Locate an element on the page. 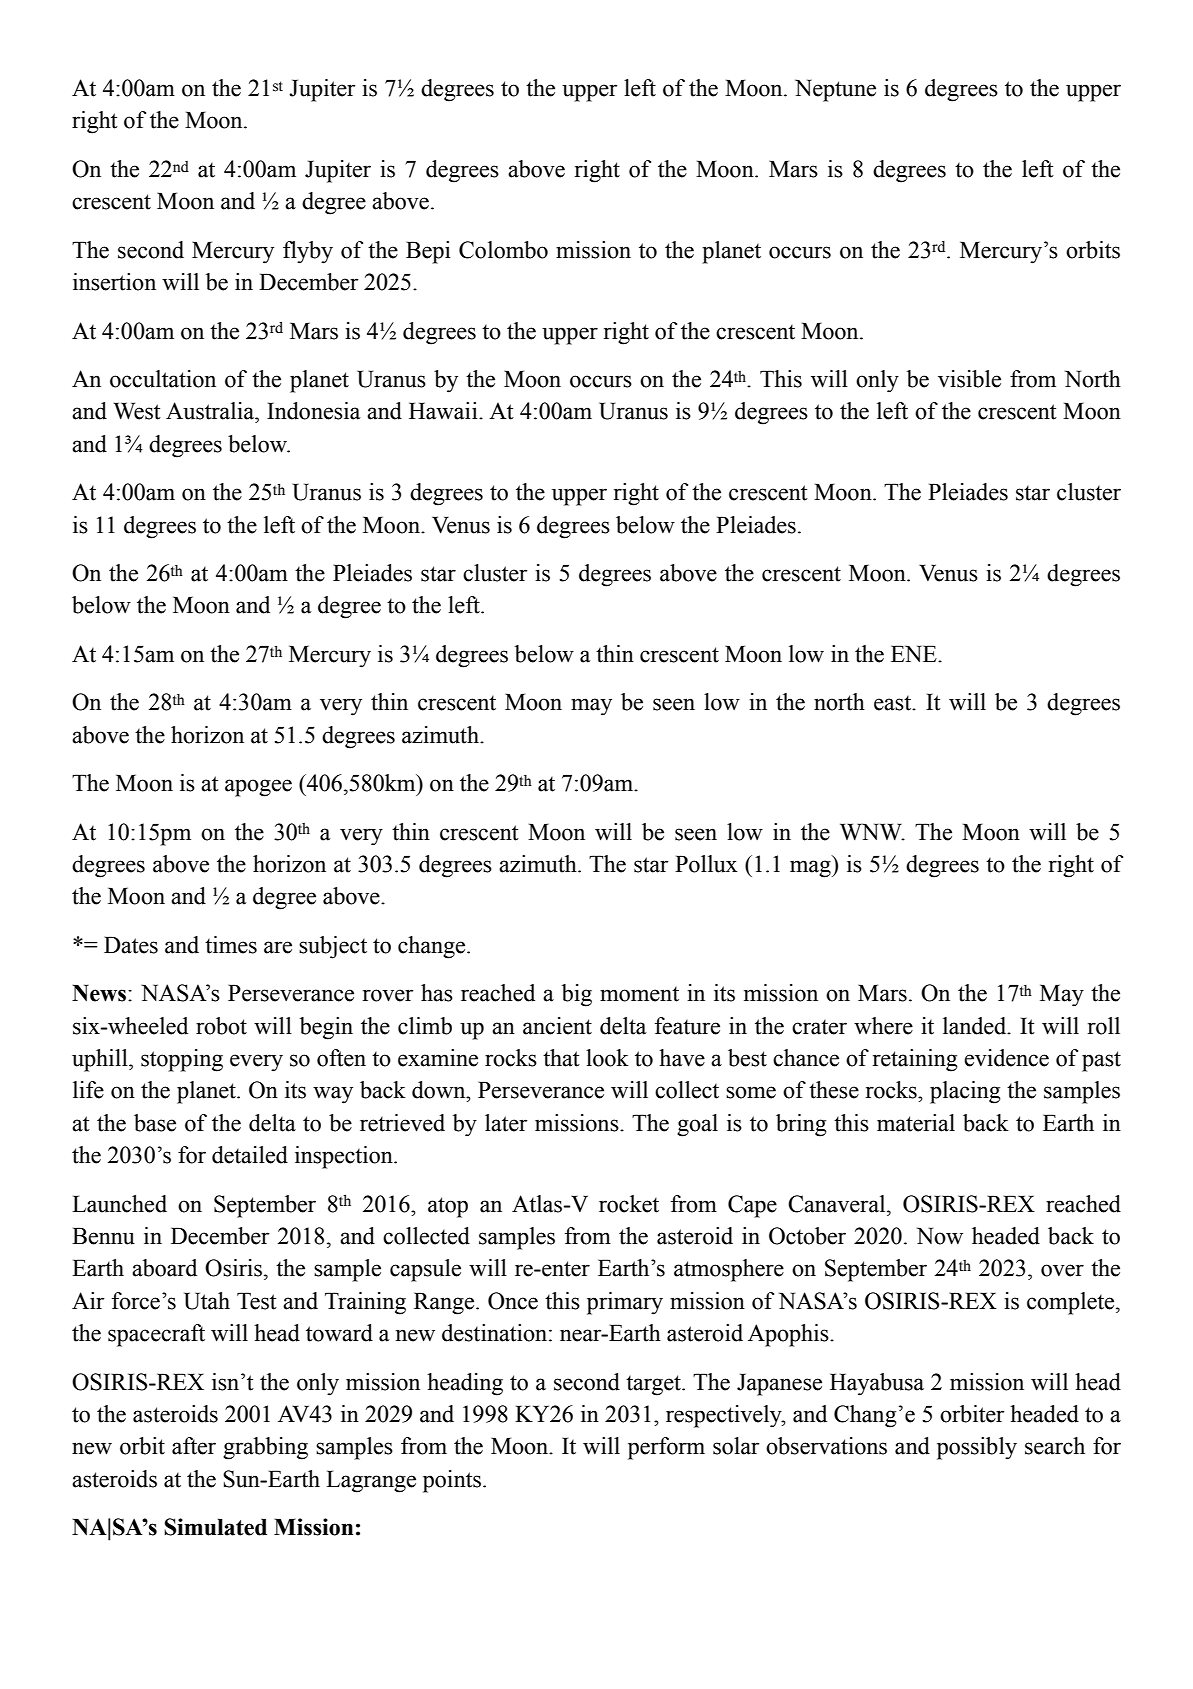 The height and width of the document is (1689, 1193). Colombo is located at coordinates (503, 250).
